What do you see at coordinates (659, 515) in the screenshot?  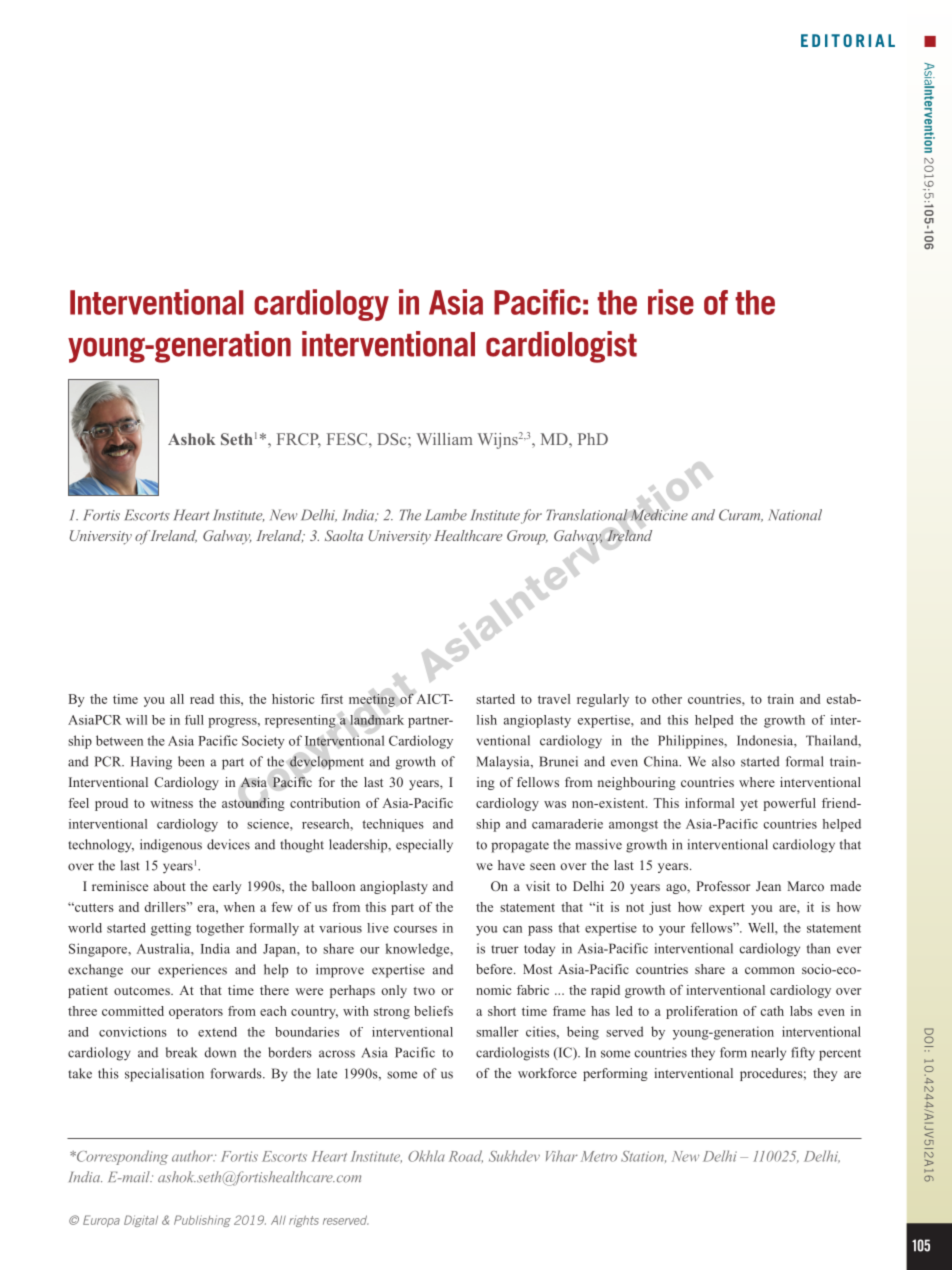 I see `Medicine` at bounding box center [659, 515].
